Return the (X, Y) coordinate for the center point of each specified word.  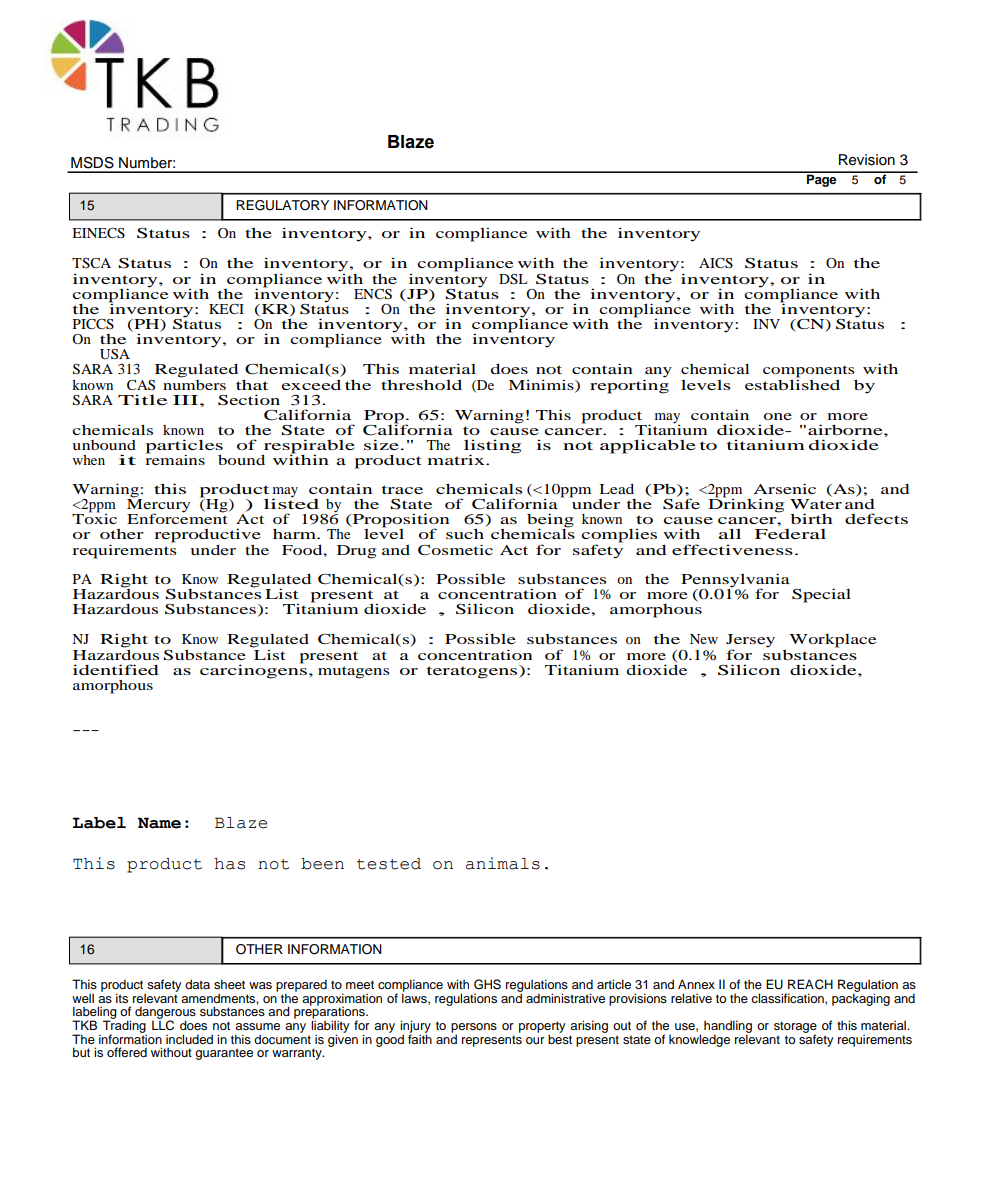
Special (821, 595)
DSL (513, 279)
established (792, 383)
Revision (867, 160)
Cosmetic (455, 549)
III (187, 400)
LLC (163, 1024)
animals (503, 863)
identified (116, 669)
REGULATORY (282, 205)
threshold (421, 385)
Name (159, 823)
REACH (810, 984)
